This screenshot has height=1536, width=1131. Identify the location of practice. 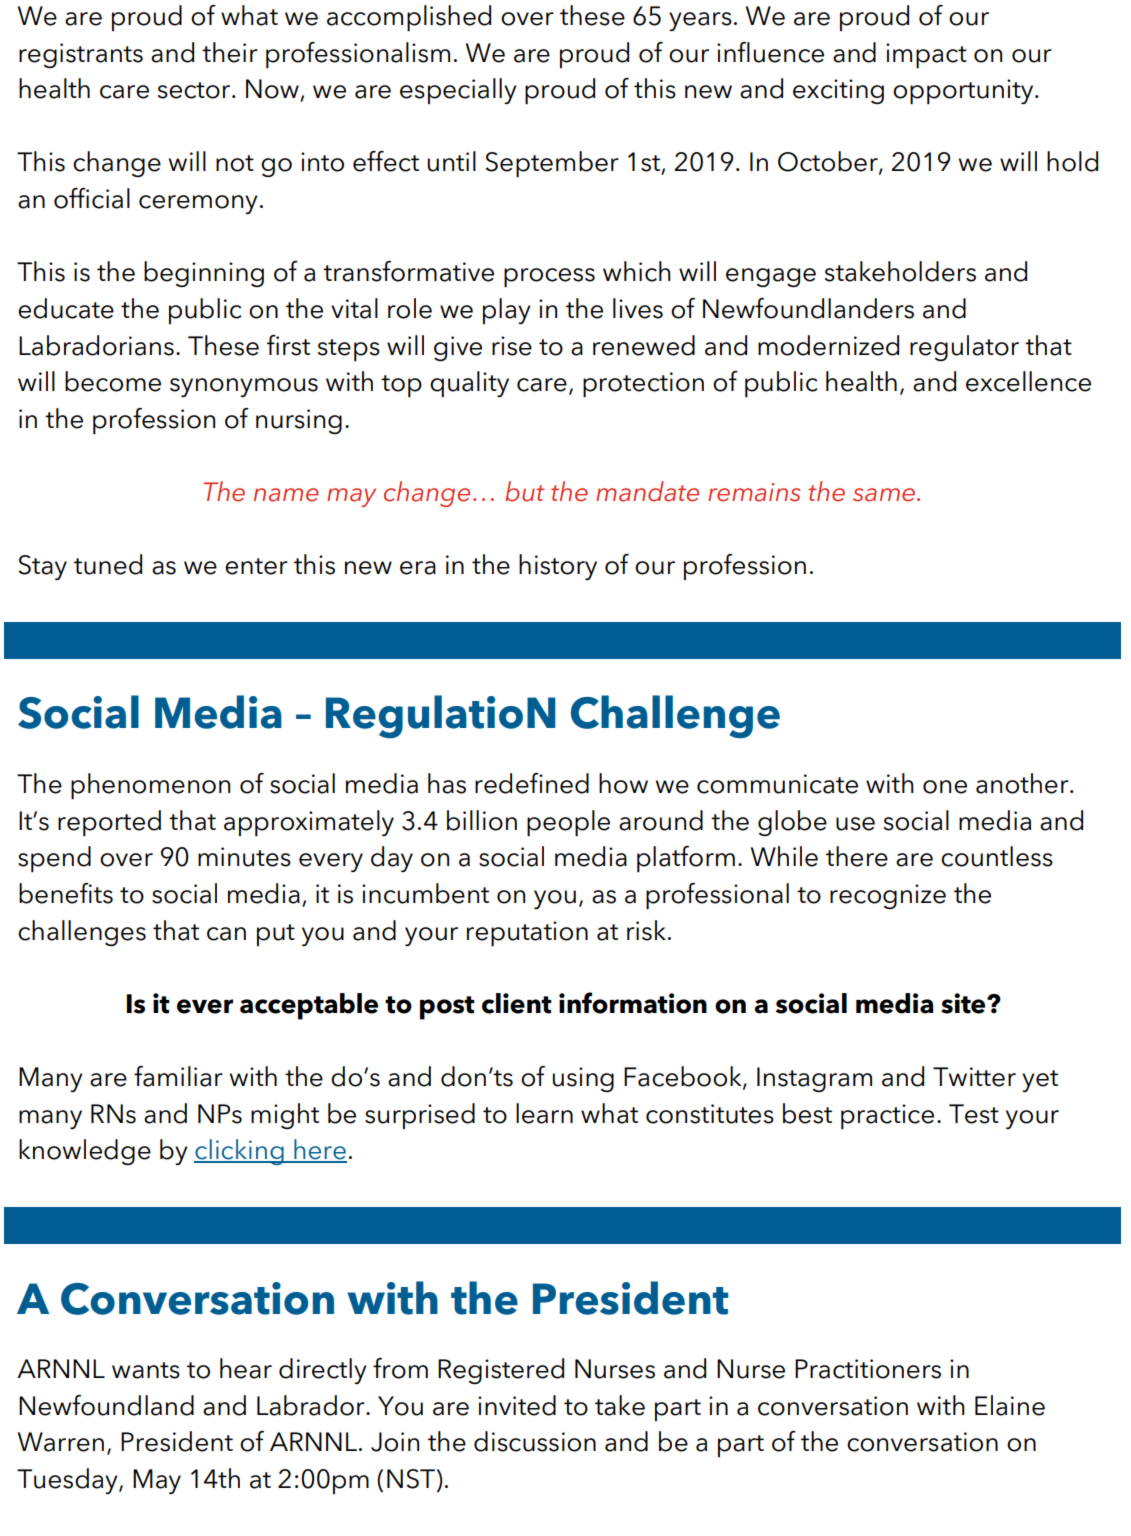
(887, 1117).
